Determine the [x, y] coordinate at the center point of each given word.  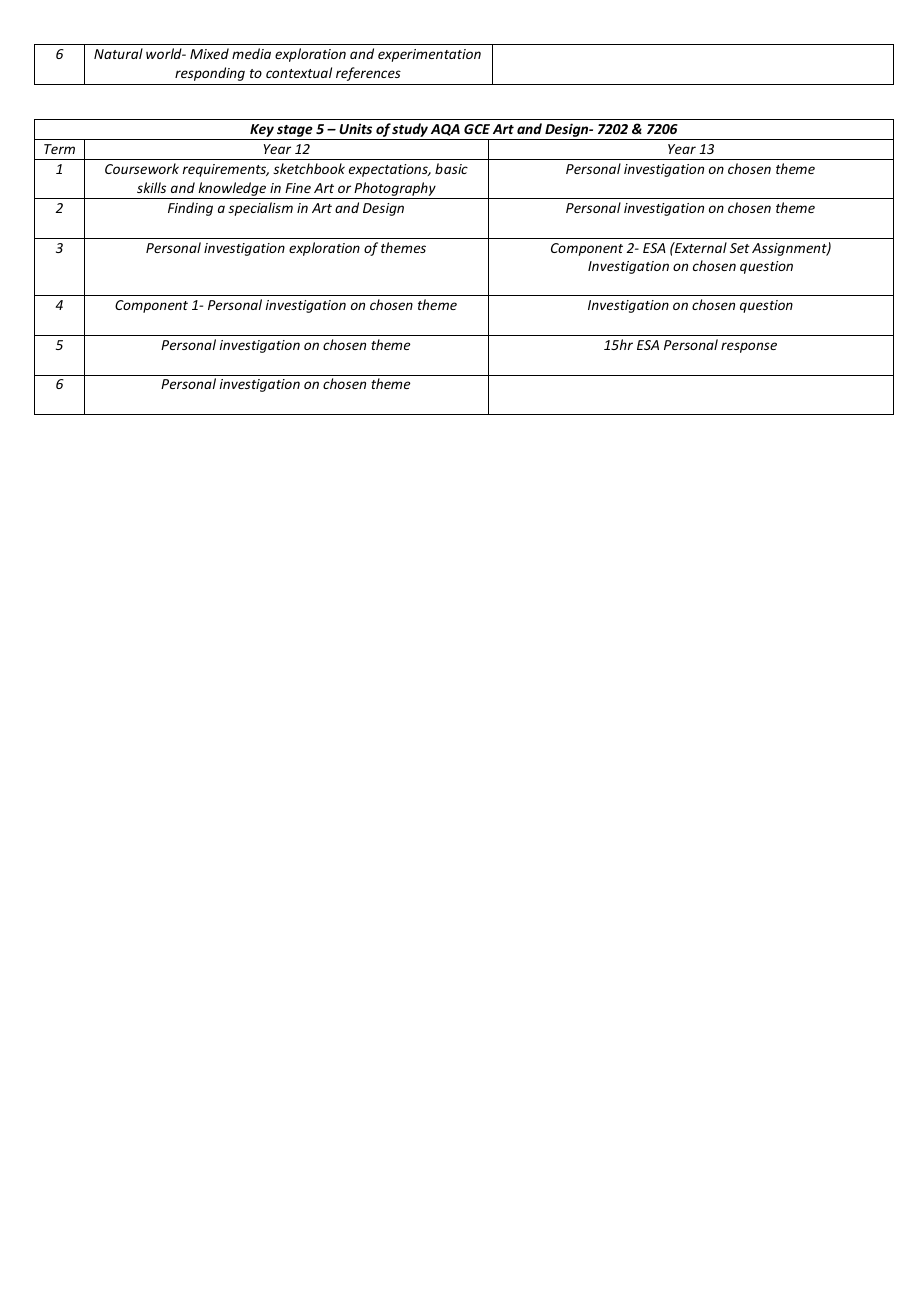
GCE [477, 129]
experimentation [429, 55]
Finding [190, 209]
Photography [395, 189]
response [749, 347]
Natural [118, 53]
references [368, 74]
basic [451, 168]
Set [740, 248]
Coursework [142, 168]
